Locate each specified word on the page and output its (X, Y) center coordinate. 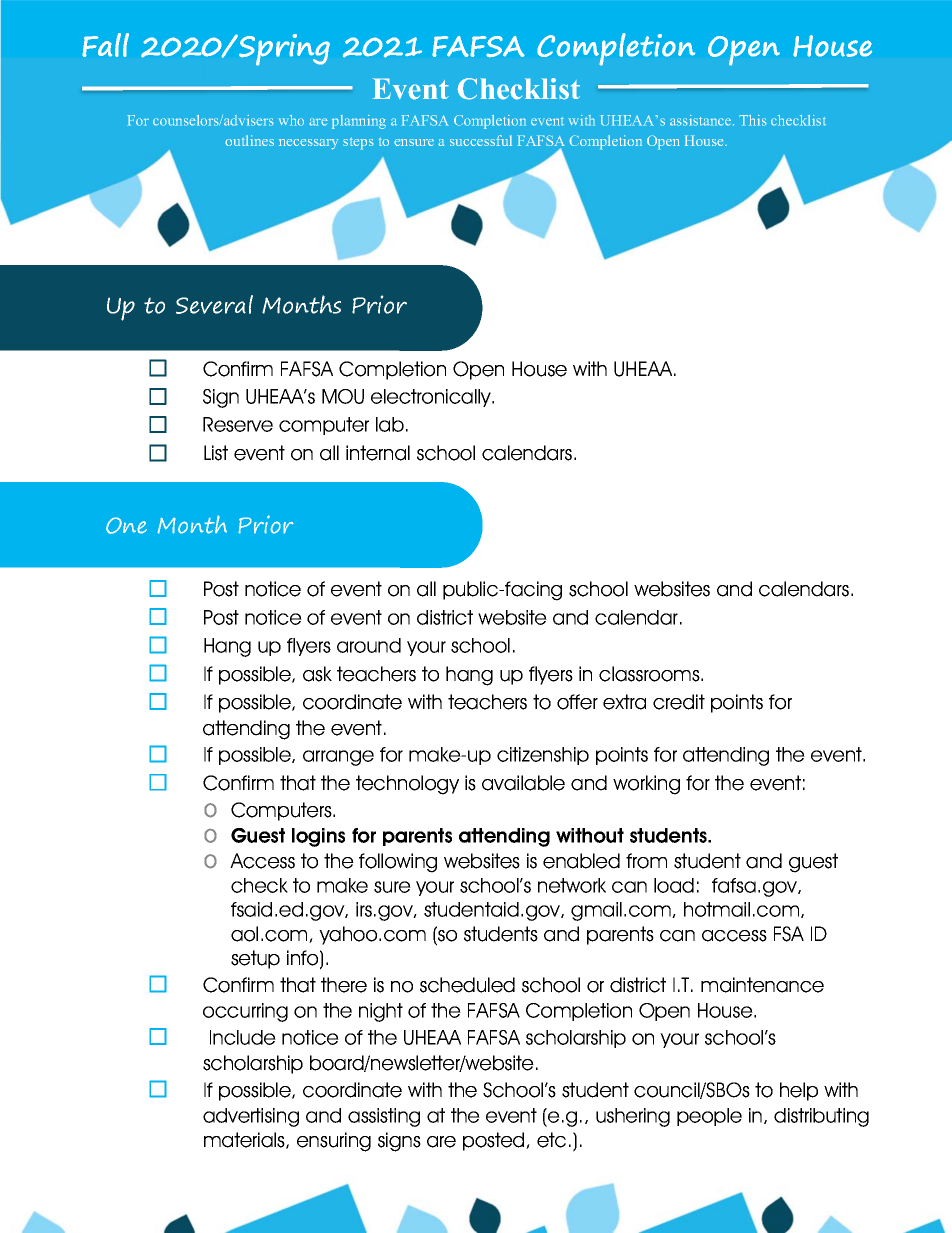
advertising (251, 1117)
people (709, 1117)
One (126, 525)
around (369, 645)
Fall (105, 45)
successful (481, 140)
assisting (384, 1117)
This (753, 120)
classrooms (650, 674)
